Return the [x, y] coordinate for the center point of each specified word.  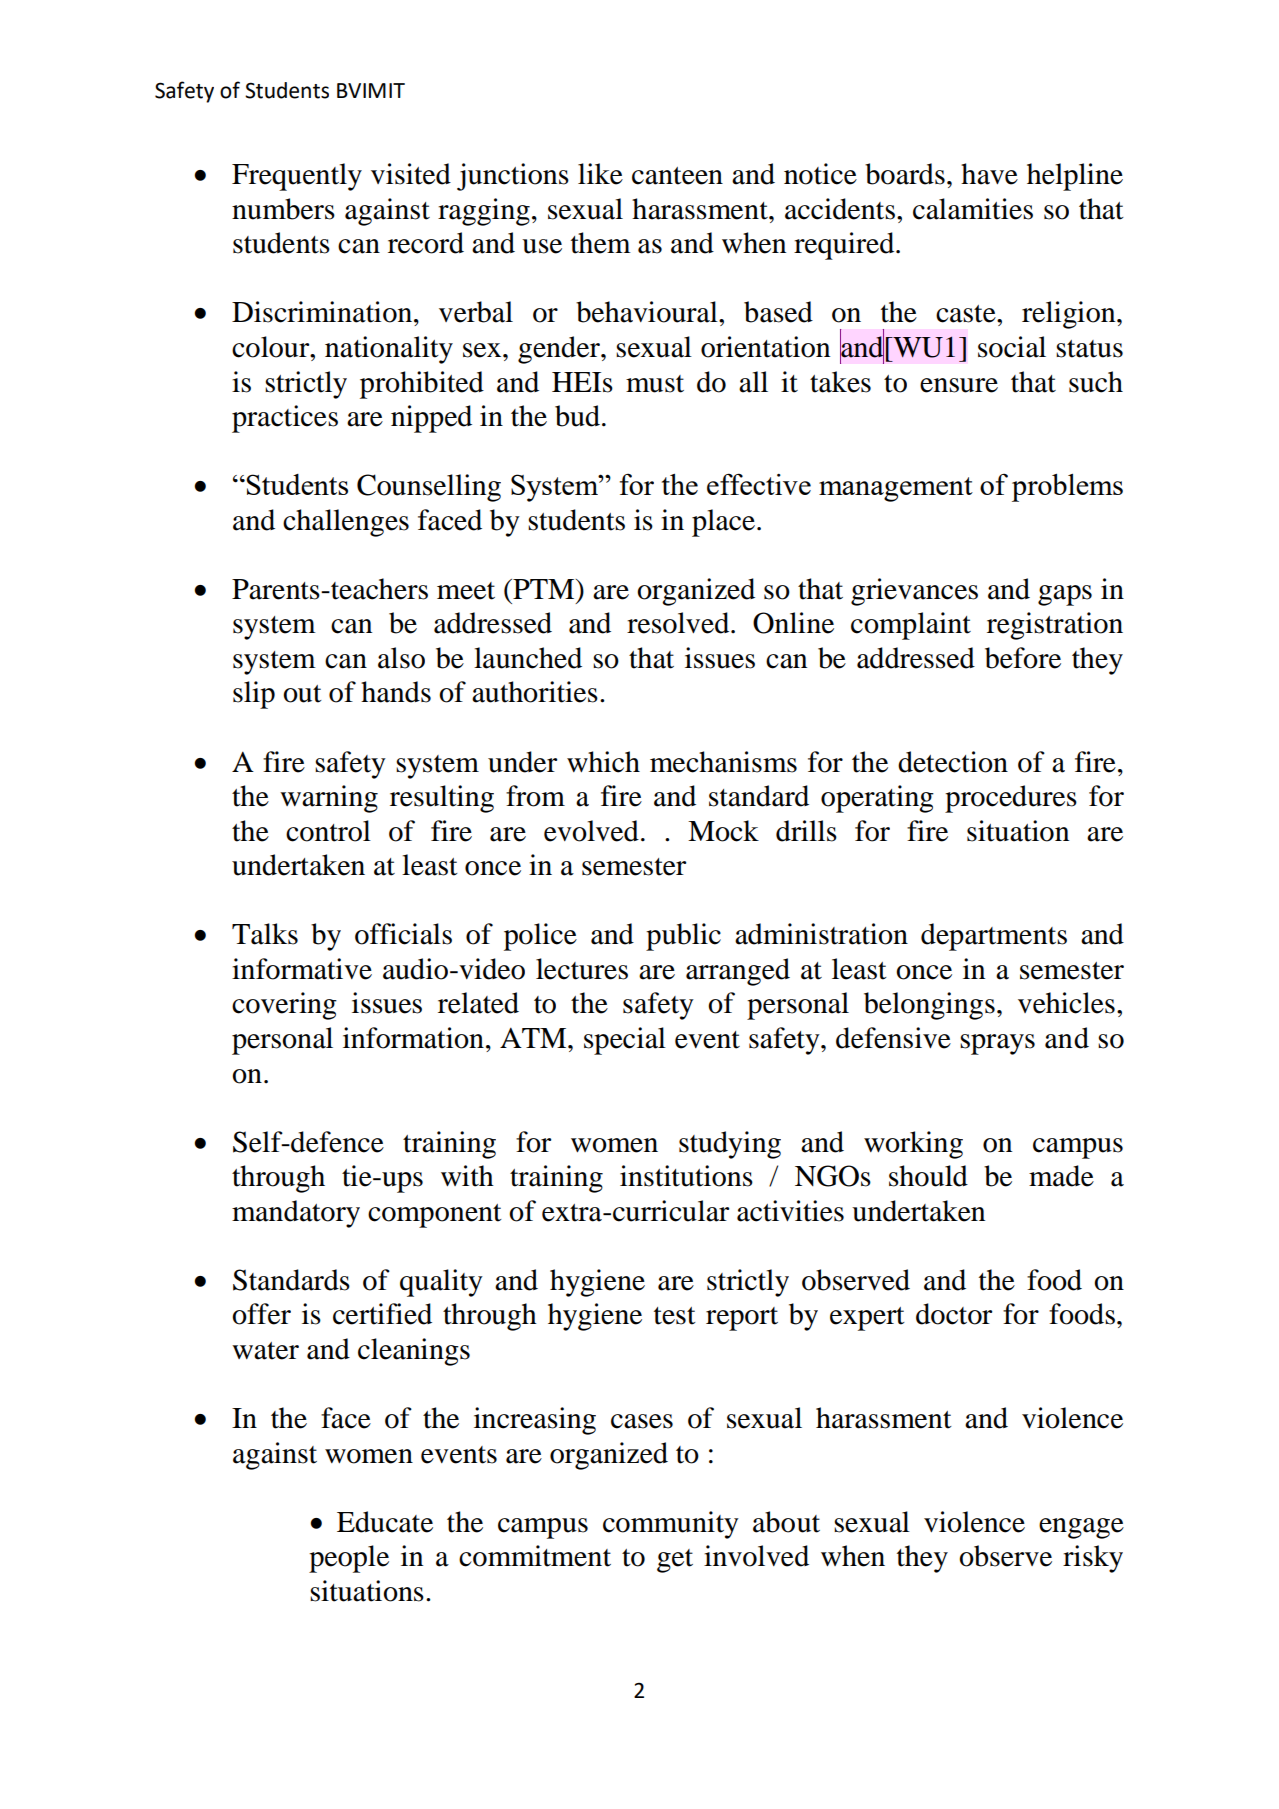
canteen [677, 176]
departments [994, 937]
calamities [973, 209]
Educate [385, 1522]
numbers [283, 209]
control [328, 831]
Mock [723, 831]
